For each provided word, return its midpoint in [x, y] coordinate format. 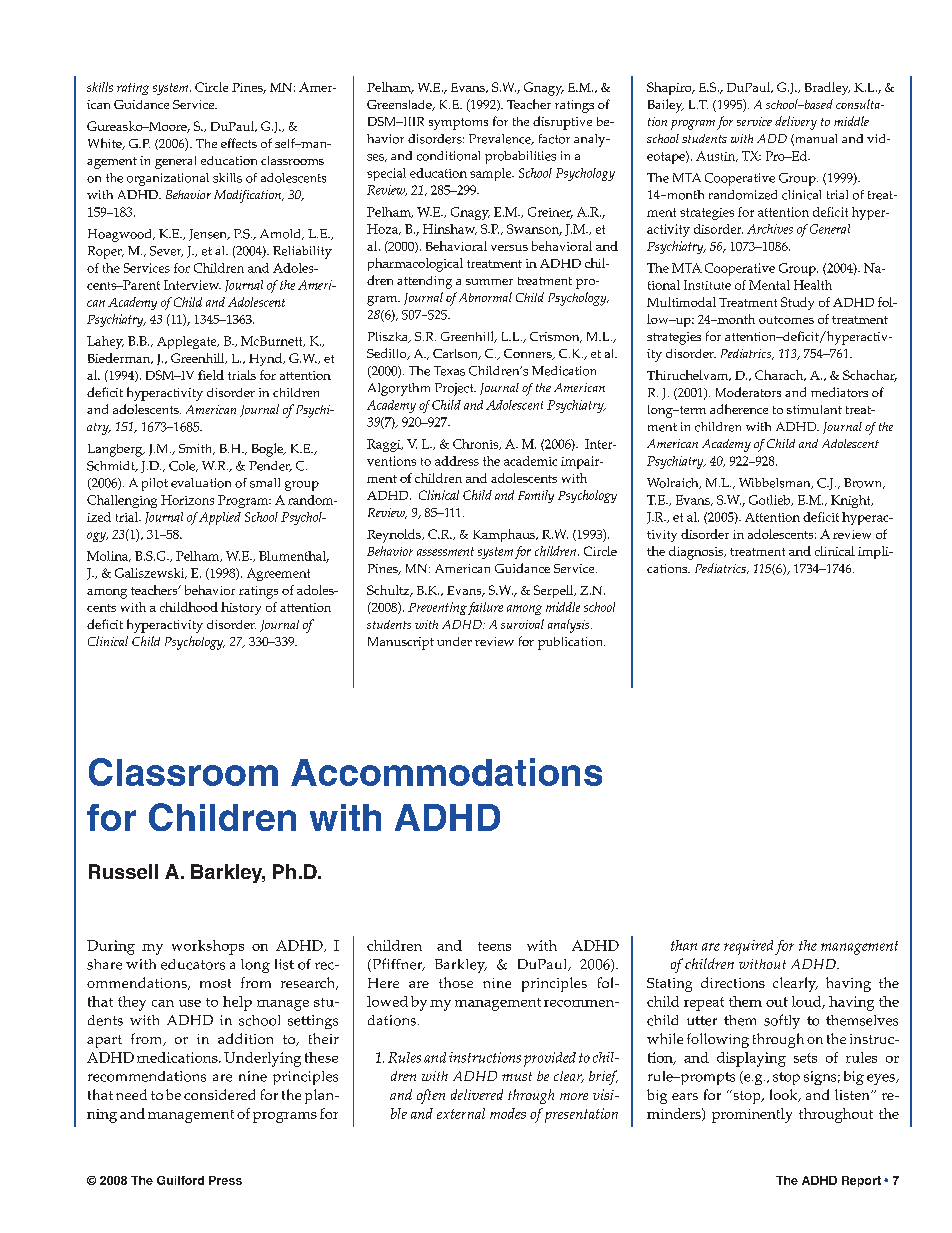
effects [239, 143]
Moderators [748, 392]
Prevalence [501, 139]
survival [522, 624]
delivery [796, 123]
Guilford [180, 1180]
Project [455, 389]
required [748, 947]
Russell [123, 871]
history [241, 608]
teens [494, 946]
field [211, 375]
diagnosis [697, 553]
